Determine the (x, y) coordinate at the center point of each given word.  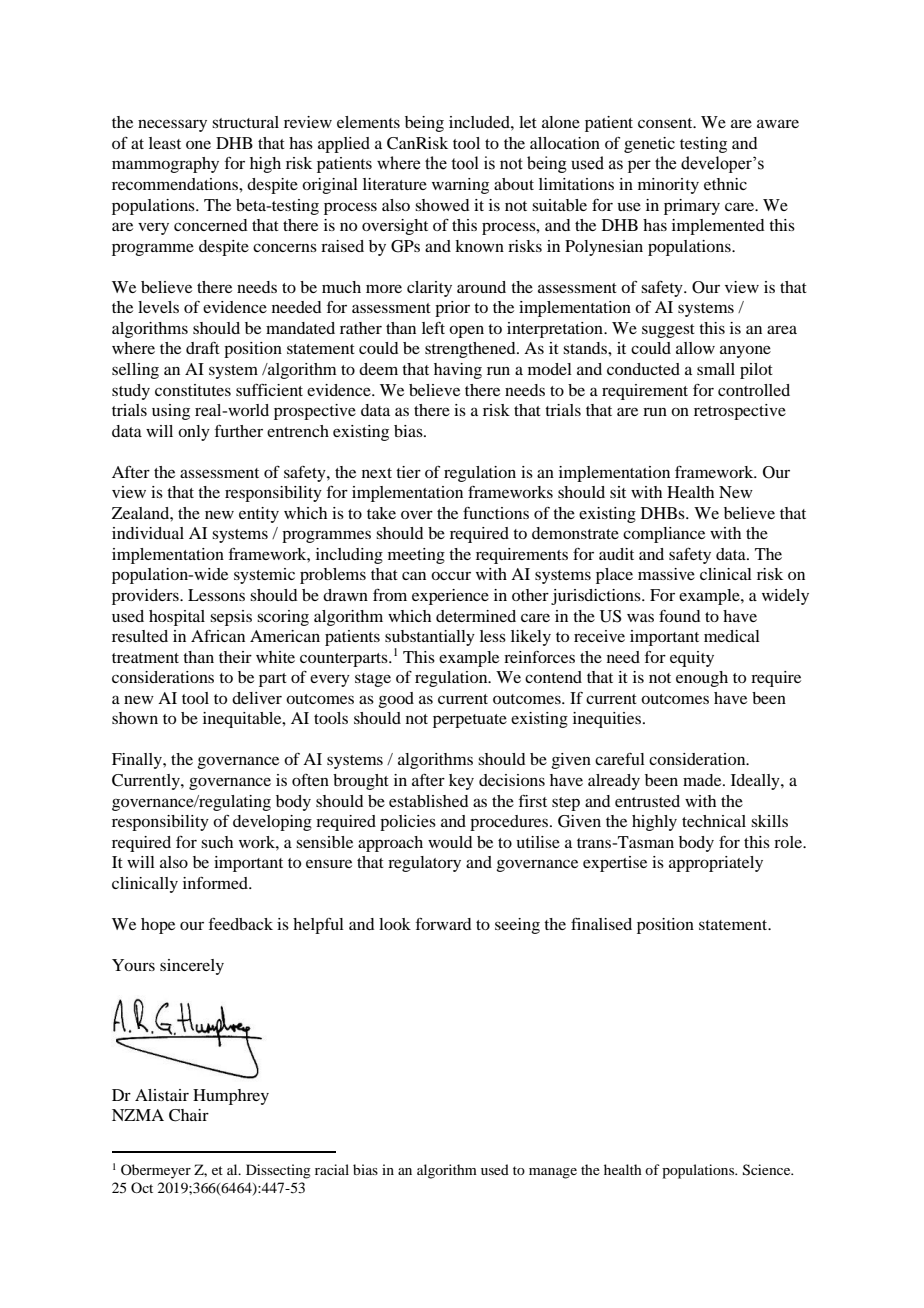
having (458, 371)
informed (216, 882)
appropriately (716, 864)
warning (460, 186)
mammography (165, 165)
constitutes (193, 390)
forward (443, 923)
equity (692, 659)
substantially (430, 638)
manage (553, 1173)
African (218, 636)
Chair (189, 1115)
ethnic (725, 184)
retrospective (740, 412)
